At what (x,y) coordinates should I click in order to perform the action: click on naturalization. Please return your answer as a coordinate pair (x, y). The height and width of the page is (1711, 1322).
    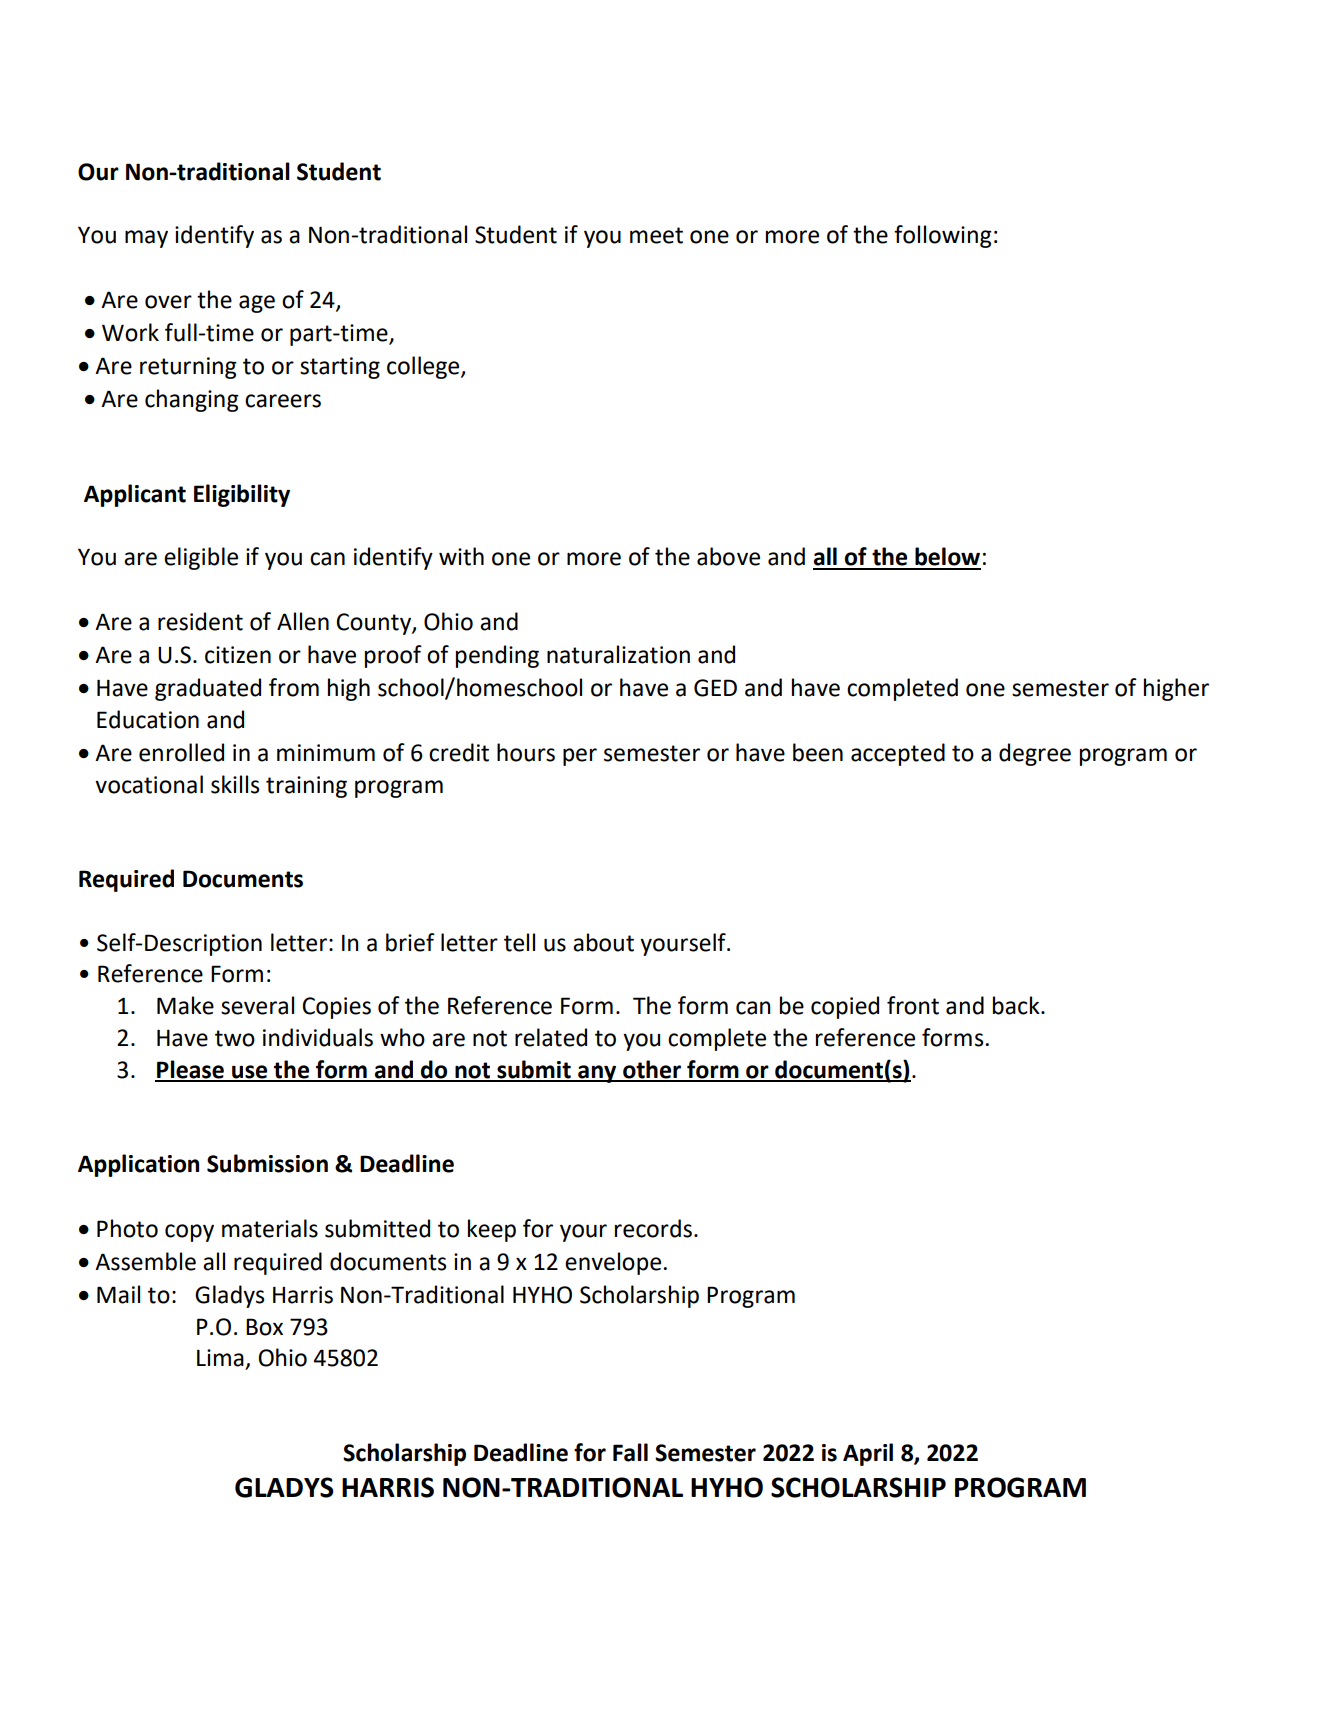
    Looking at the image, I should click on (618, 654).
